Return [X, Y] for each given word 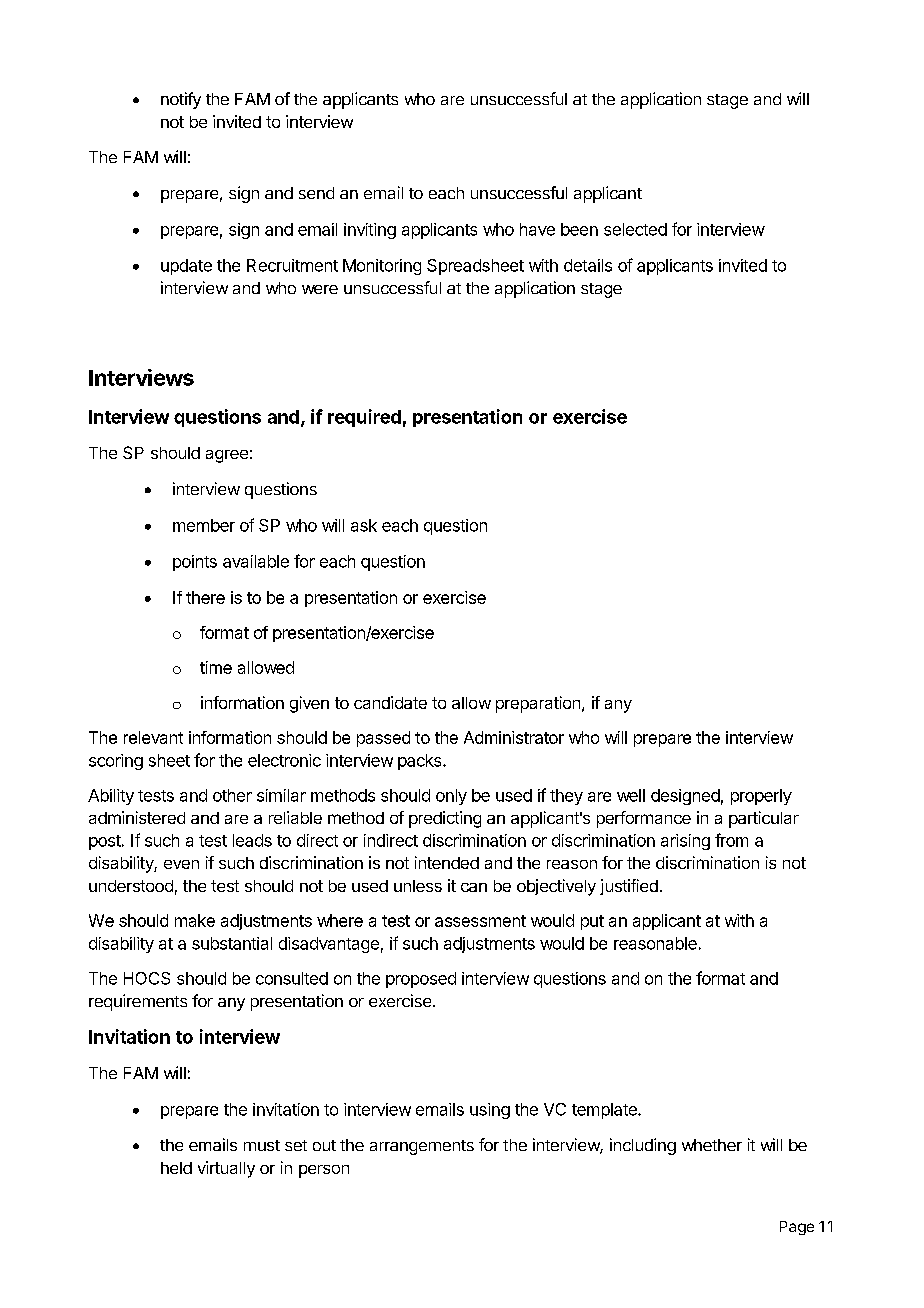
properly [761, 797]
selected [635, 229]
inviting [370, 231]
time [216, 667]
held [176, 1168]
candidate [390, 702]
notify [181, 100]
